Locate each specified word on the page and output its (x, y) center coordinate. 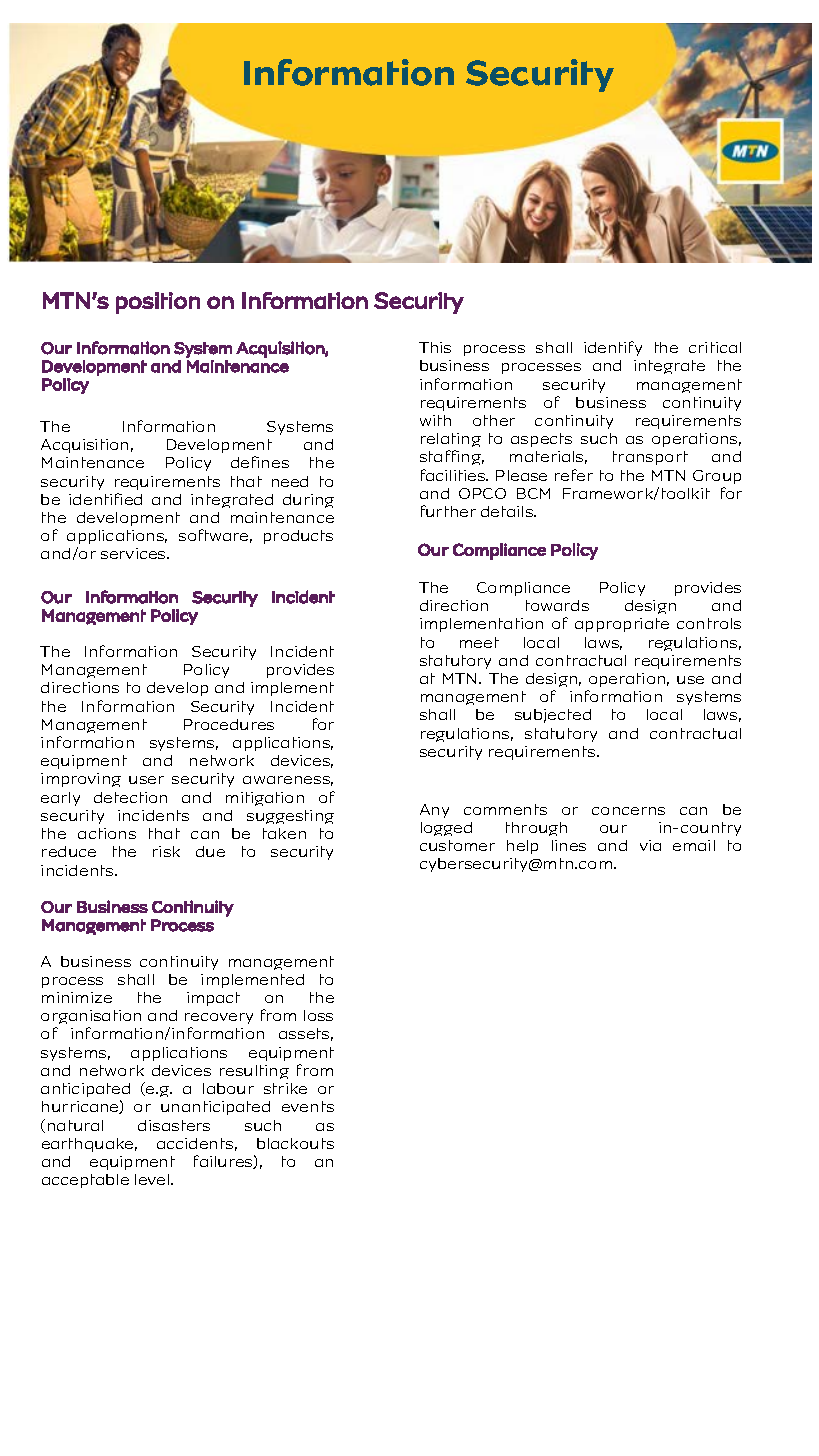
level (153, 1179)
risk (166, 851)
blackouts (295, 1143)
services (134, 553)
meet (479, 642)
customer (457, 845)
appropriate (622, 625)
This (435, 347)
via (650, 845)
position (158, 303)
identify (613, 348)
